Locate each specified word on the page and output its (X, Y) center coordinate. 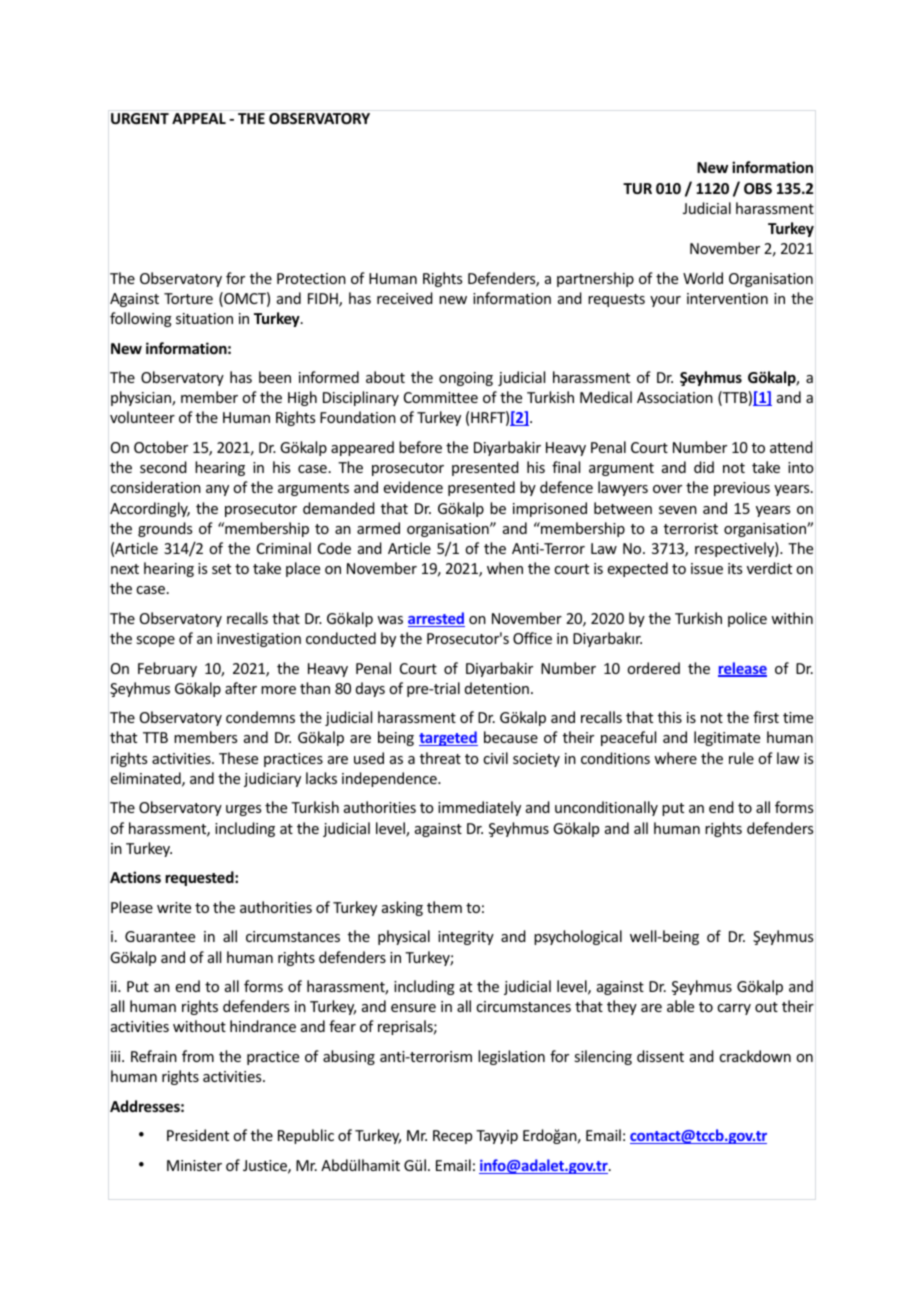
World (703, 278)
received (405, 298)
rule (741, 758)
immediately (479, 808)
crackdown (755, 1056)
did (704, 467)
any (217, 490)
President (198, 1135)
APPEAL (199, 118)
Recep (452, 1137)
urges (243, 810)
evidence (413, 487)
